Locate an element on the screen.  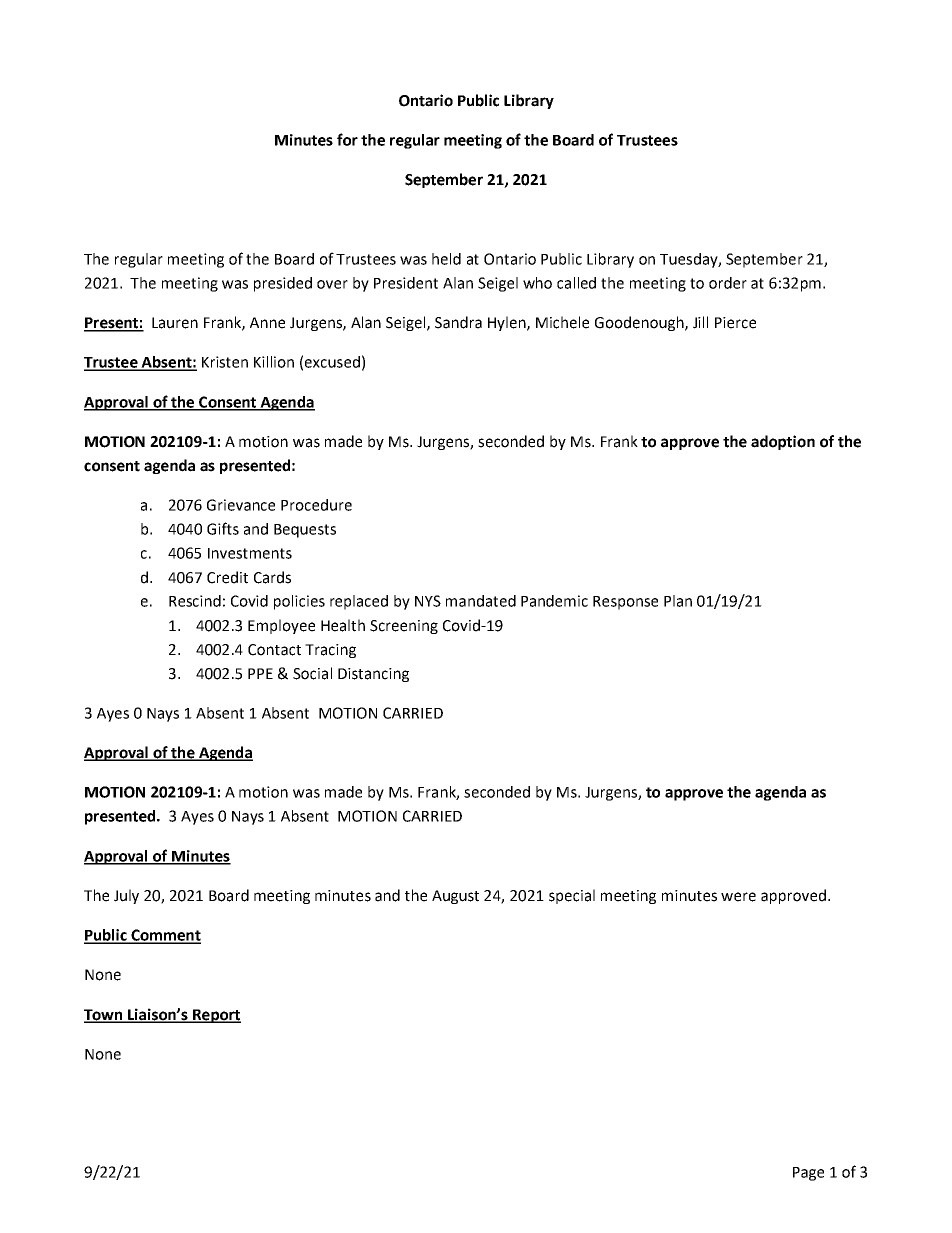
PPE is located at coordinates (260, 673).
